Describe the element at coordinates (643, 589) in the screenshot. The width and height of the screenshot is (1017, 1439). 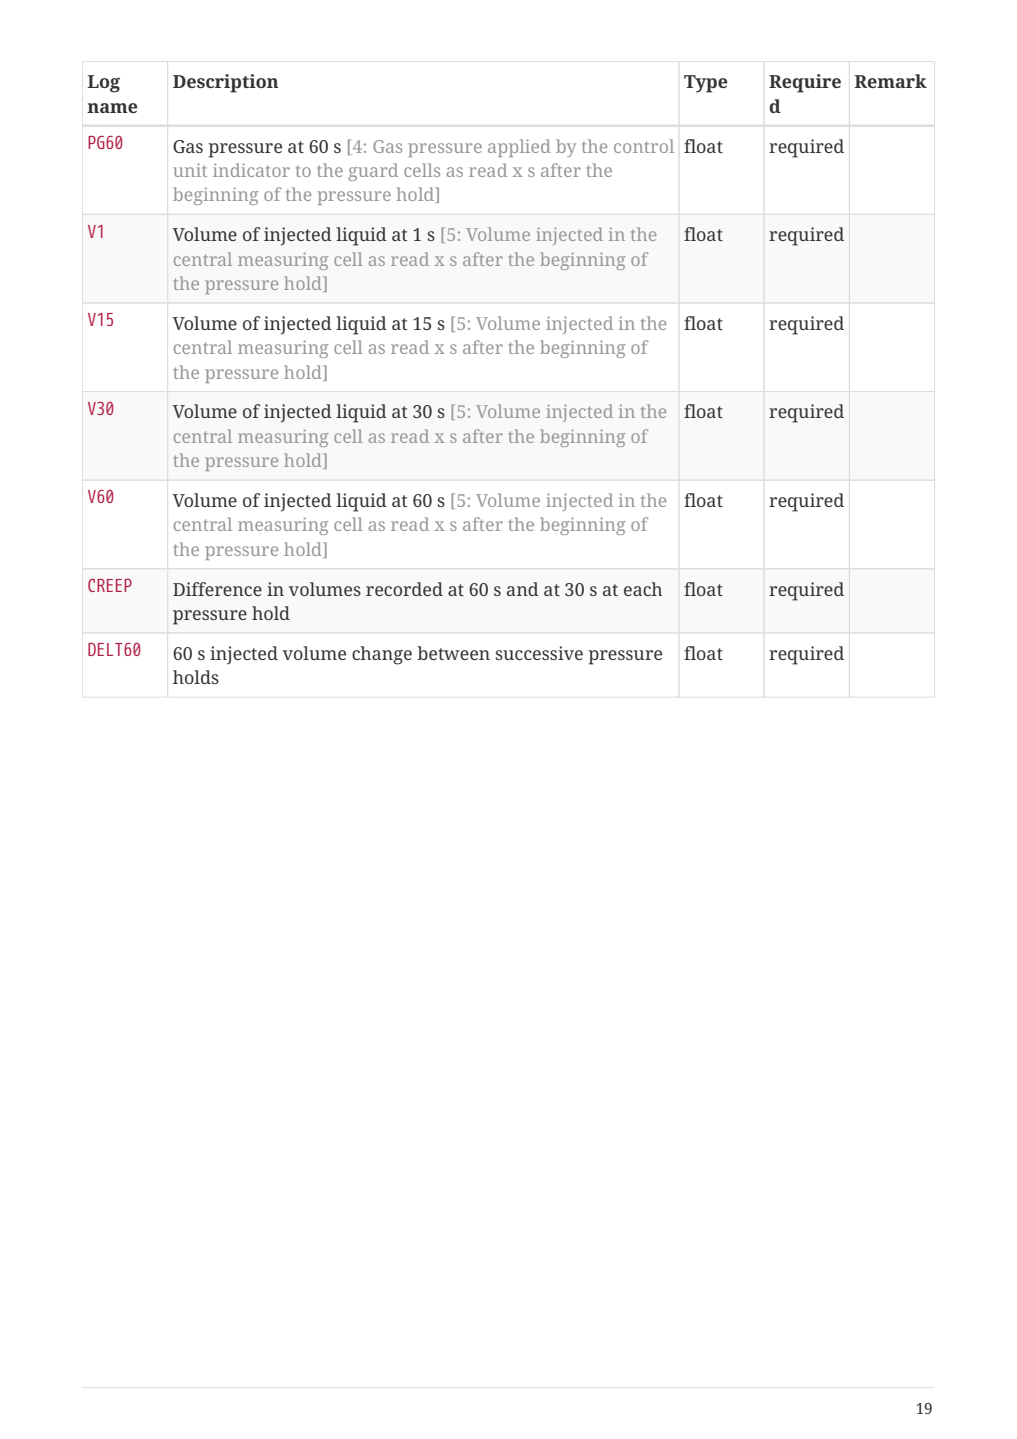
I see `each` at that location.
